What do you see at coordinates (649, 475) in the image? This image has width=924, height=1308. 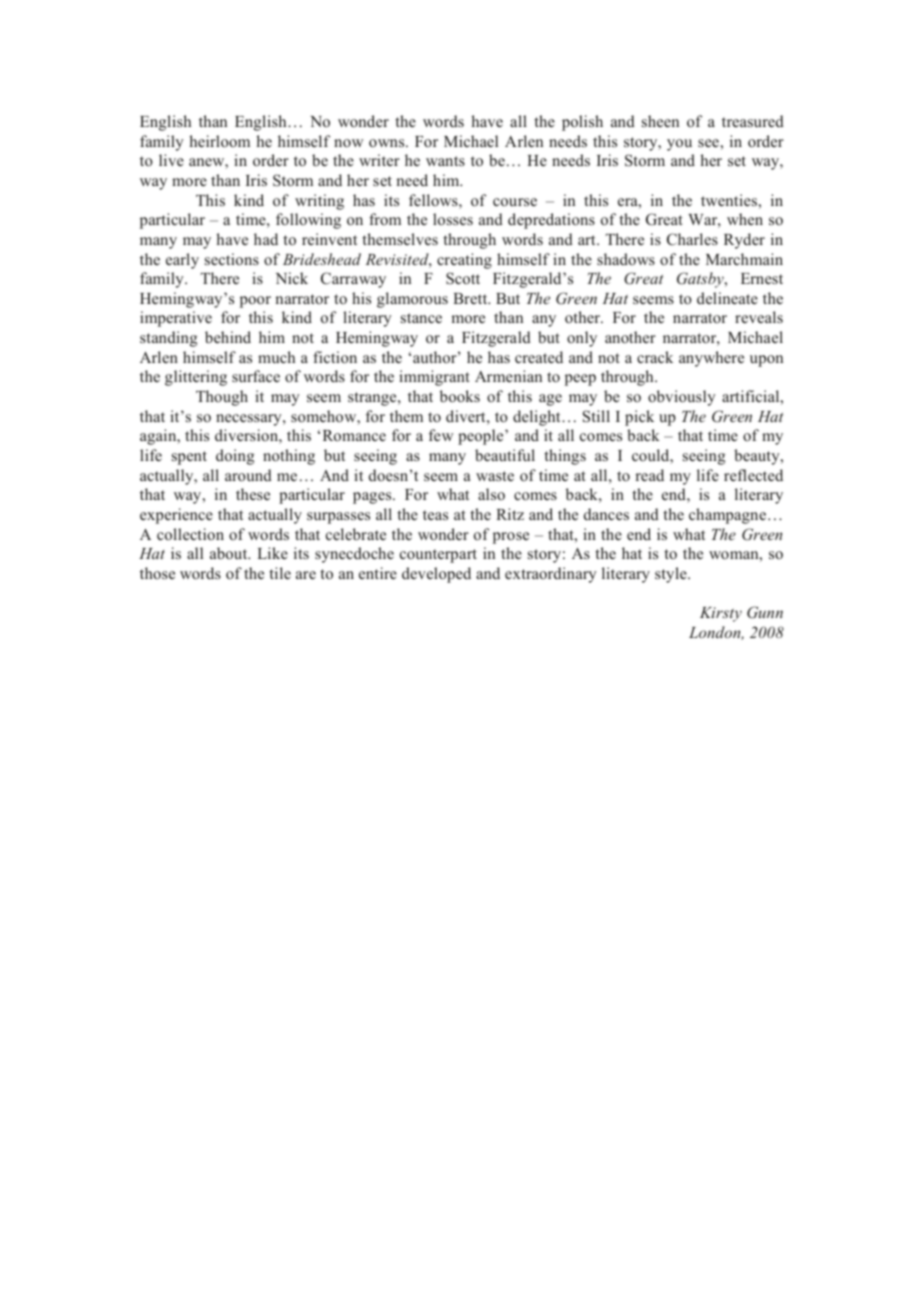 I see `read` at bounding box center [649, 475].
